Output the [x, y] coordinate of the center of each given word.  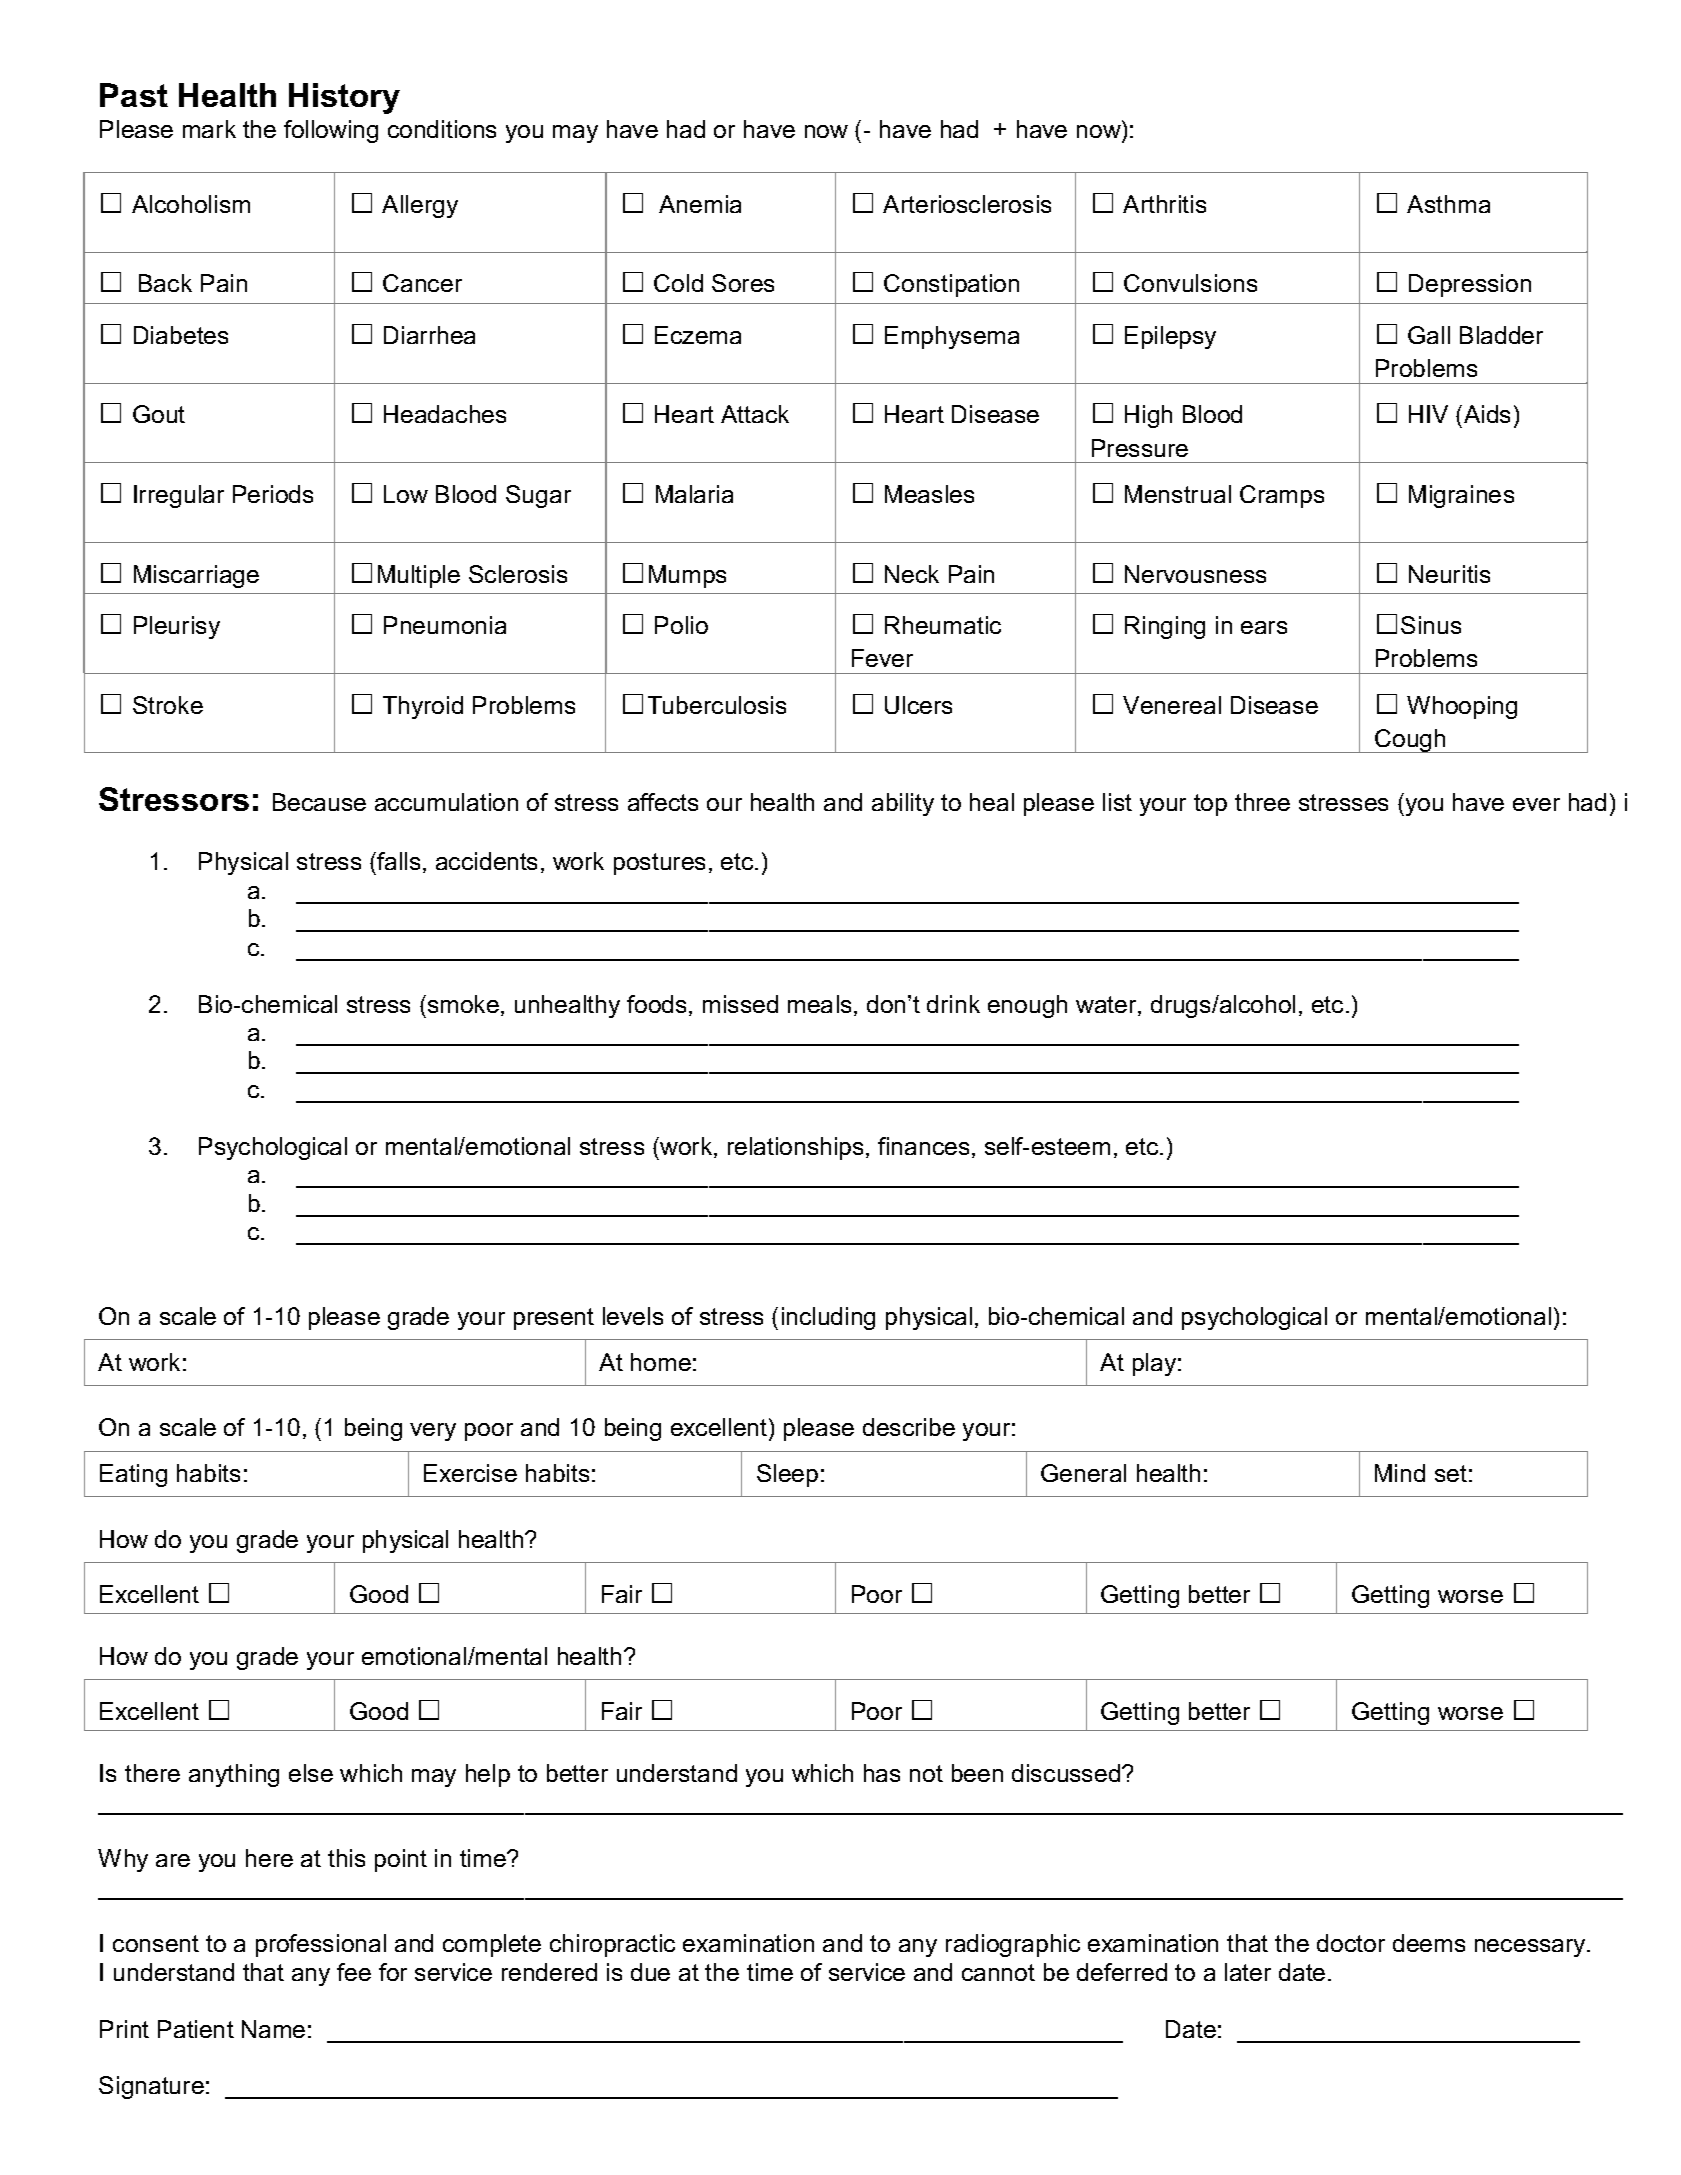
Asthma [1448, 204]
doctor [1351, 1943]
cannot [998, 1972]
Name [273, 2029]
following [331, 131]
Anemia [700, 204]
